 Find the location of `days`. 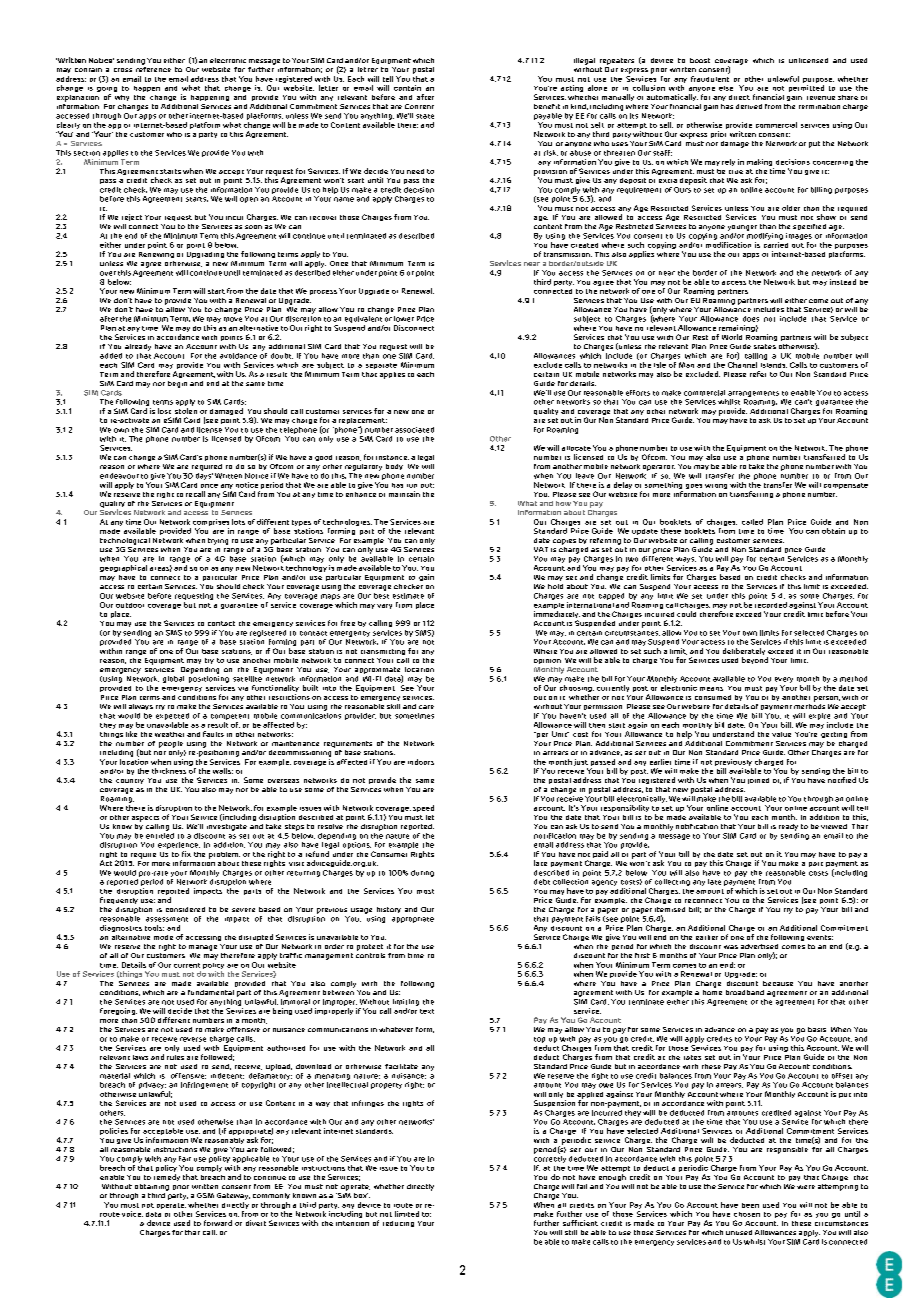

days is located at coordinates (204, 475).
